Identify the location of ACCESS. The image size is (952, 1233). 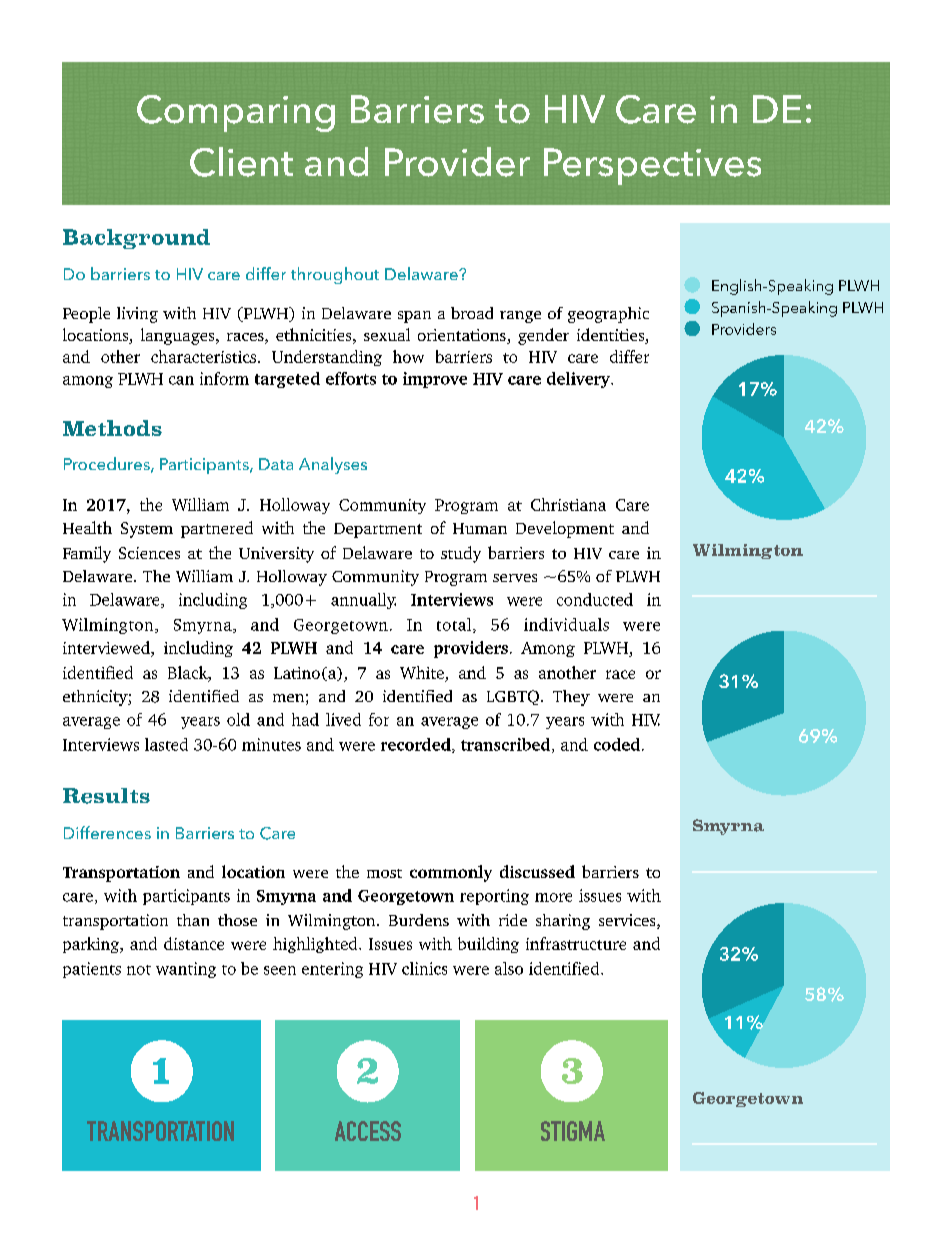
(368, 1131).
